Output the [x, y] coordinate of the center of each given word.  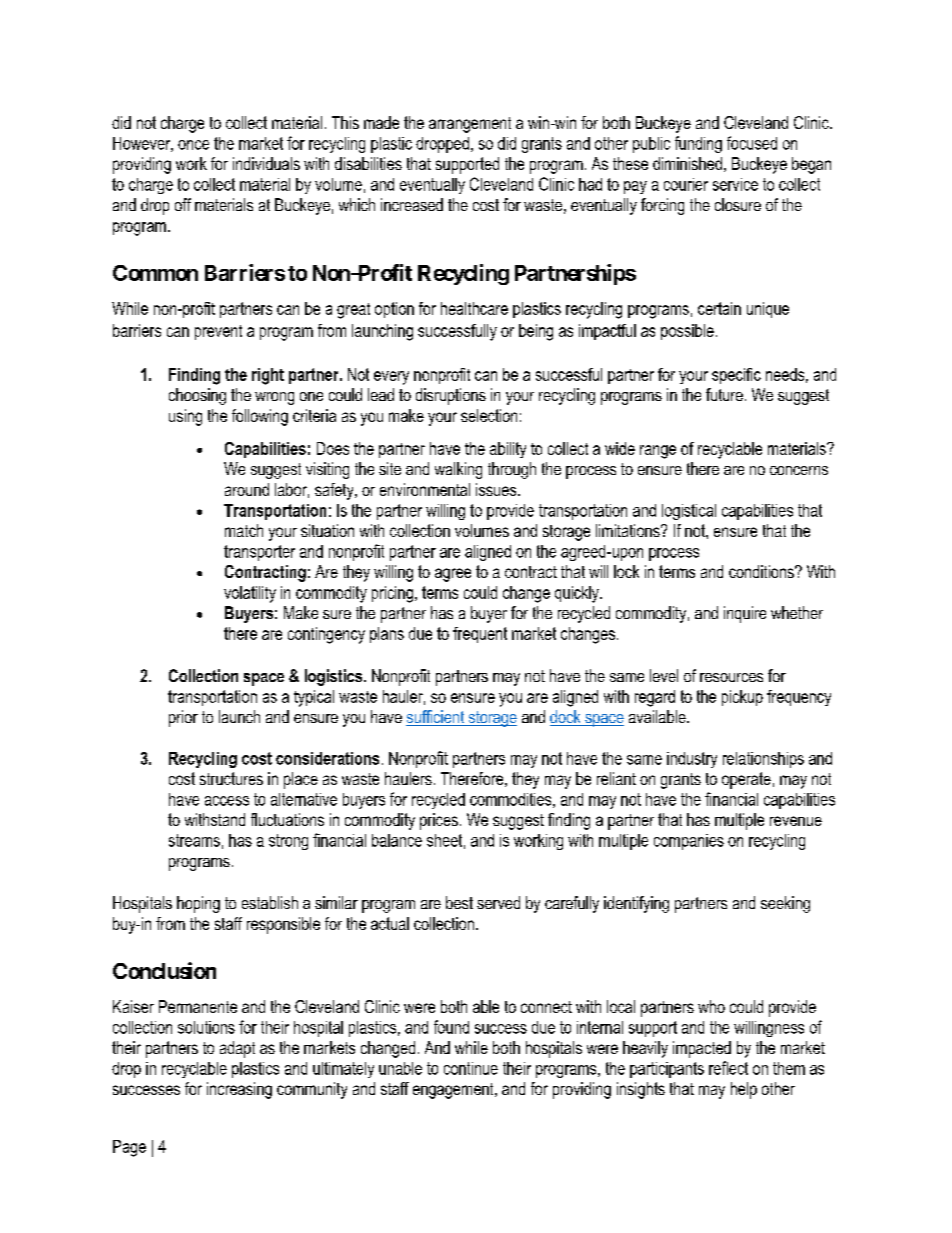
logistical [689, 512]
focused [752, 143]
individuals [266, 163]
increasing [239, 1090]
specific [736, 376]
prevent [218, 332]
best [459, 902]
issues [497, 489]
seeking [785, 904]
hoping [198, 904]
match [244, 530]
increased [412, 204]
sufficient [436, 718]
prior [183, 718]
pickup [742, 698]
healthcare [474, 308]
